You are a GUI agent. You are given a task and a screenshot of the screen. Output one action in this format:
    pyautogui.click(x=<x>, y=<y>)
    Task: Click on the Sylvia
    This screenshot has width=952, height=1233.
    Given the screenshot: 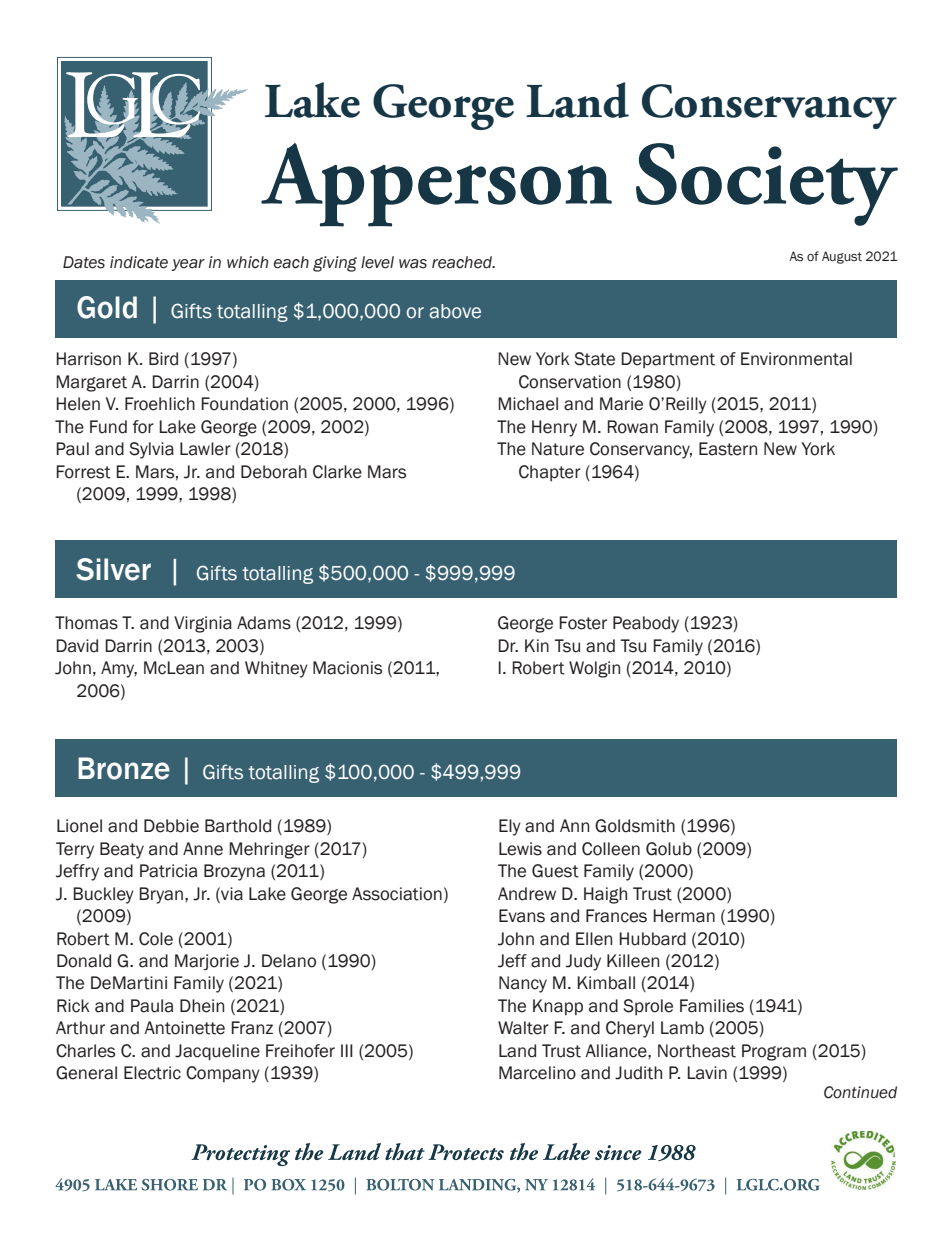 What is the action you would take?
    pyautogui.click(x=151, y=450)
